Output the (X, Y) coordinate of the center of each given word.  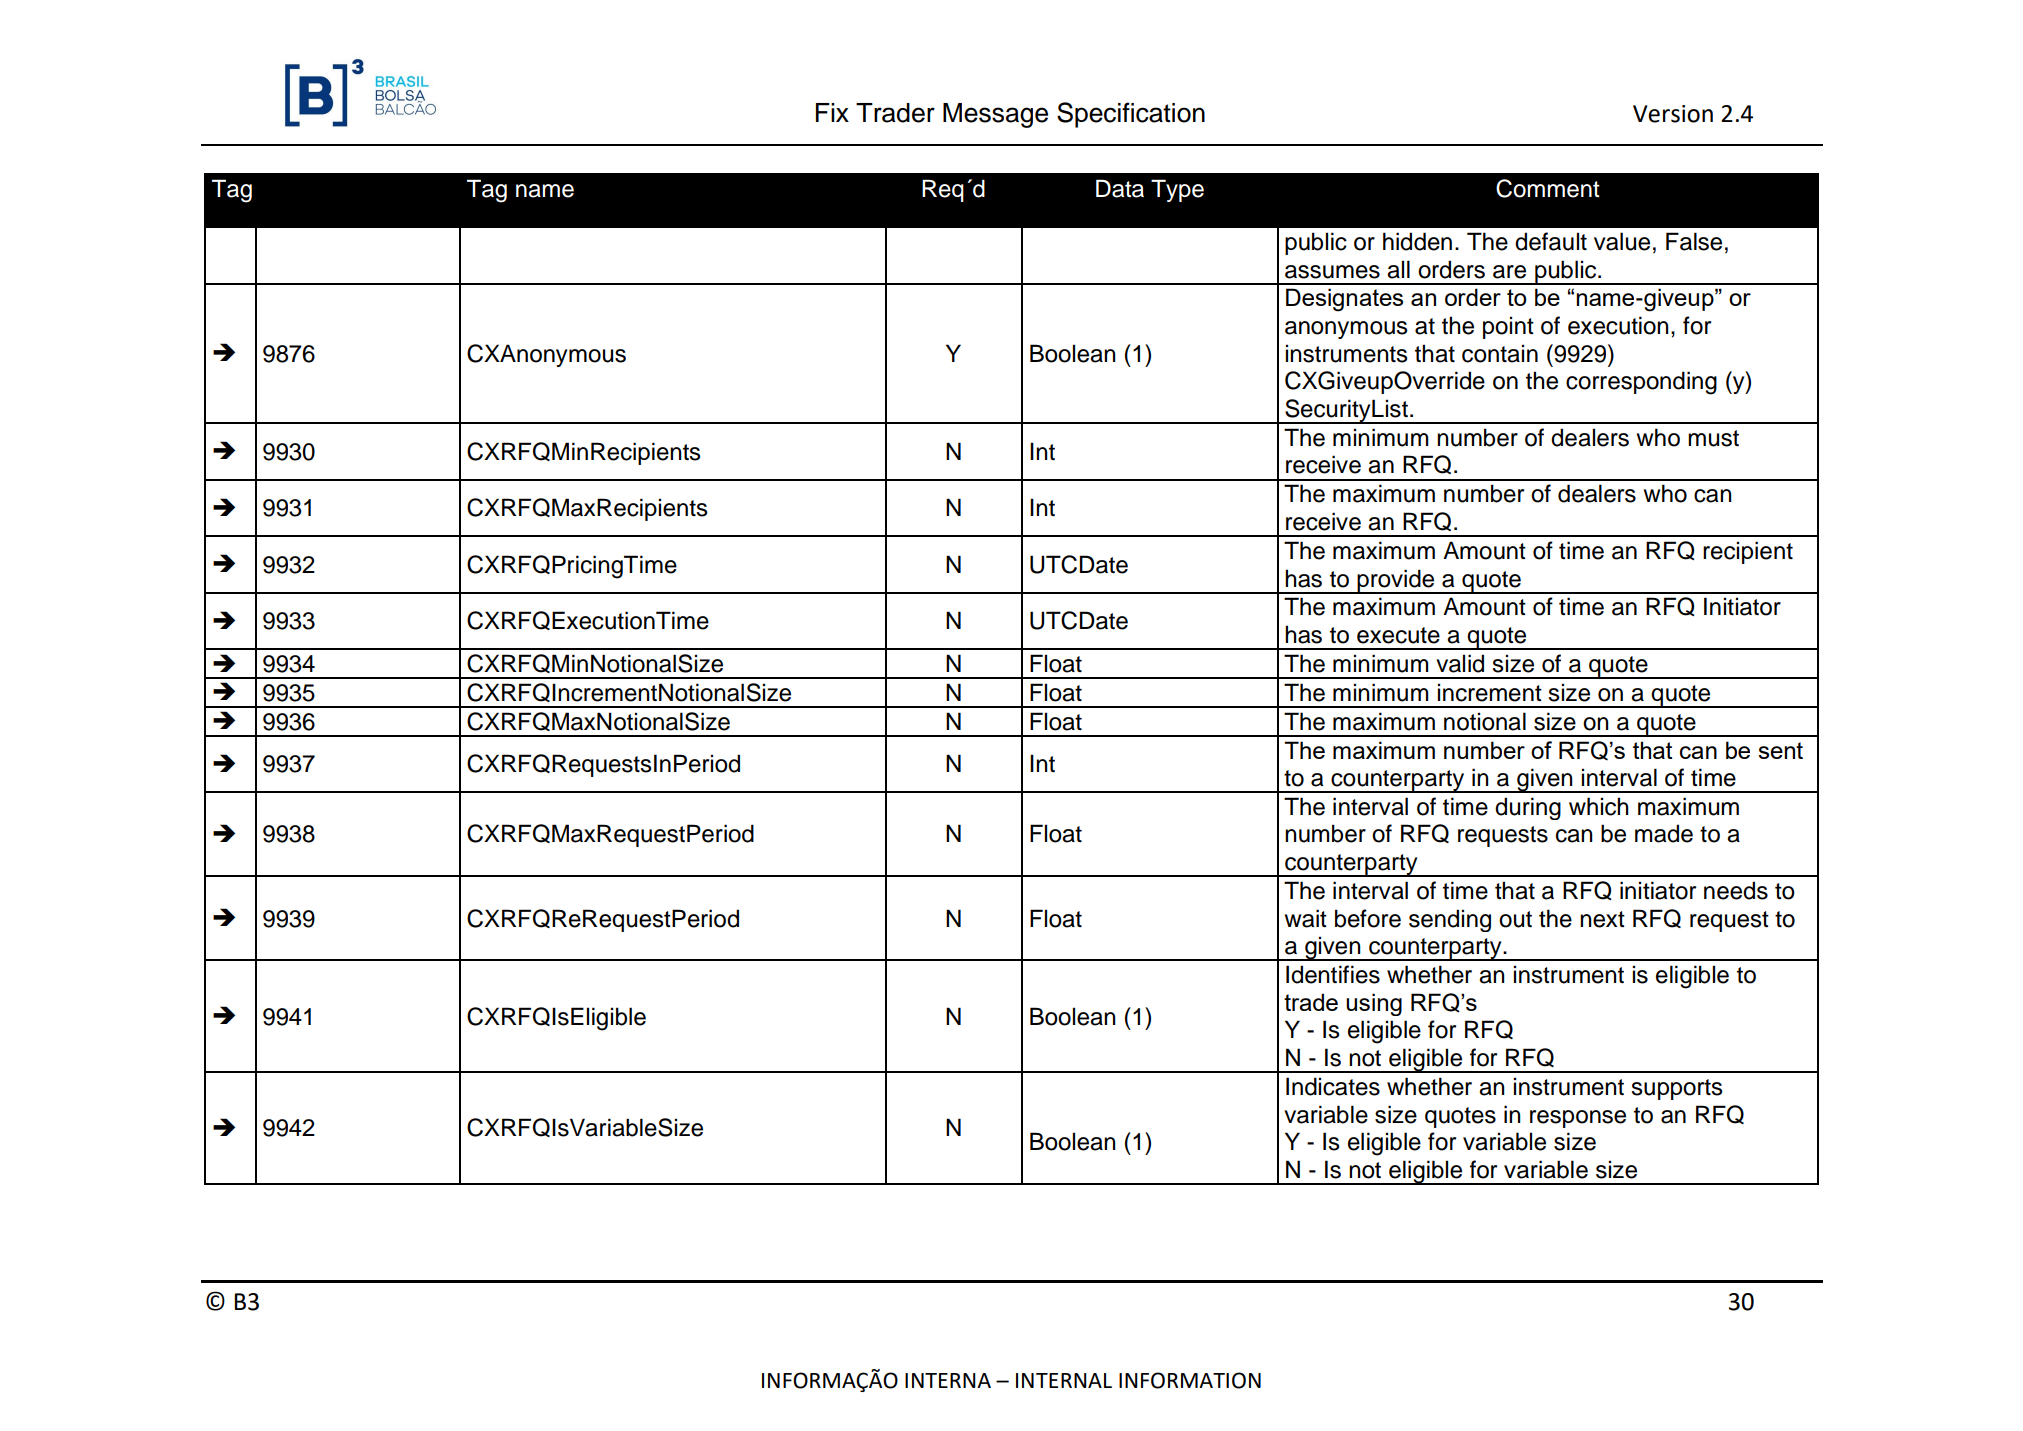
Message (995, 115)
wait (1306, 918)
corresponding (1641, 383)
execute (1398, 635)
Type (1177, 190)
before (1368, 918)
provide (1396, 581)
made (1664, 833)
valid (1460, 663)
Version (1673, 114)
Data (1120, 188)
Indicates (1333, 1086)
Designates (1344, 300)
